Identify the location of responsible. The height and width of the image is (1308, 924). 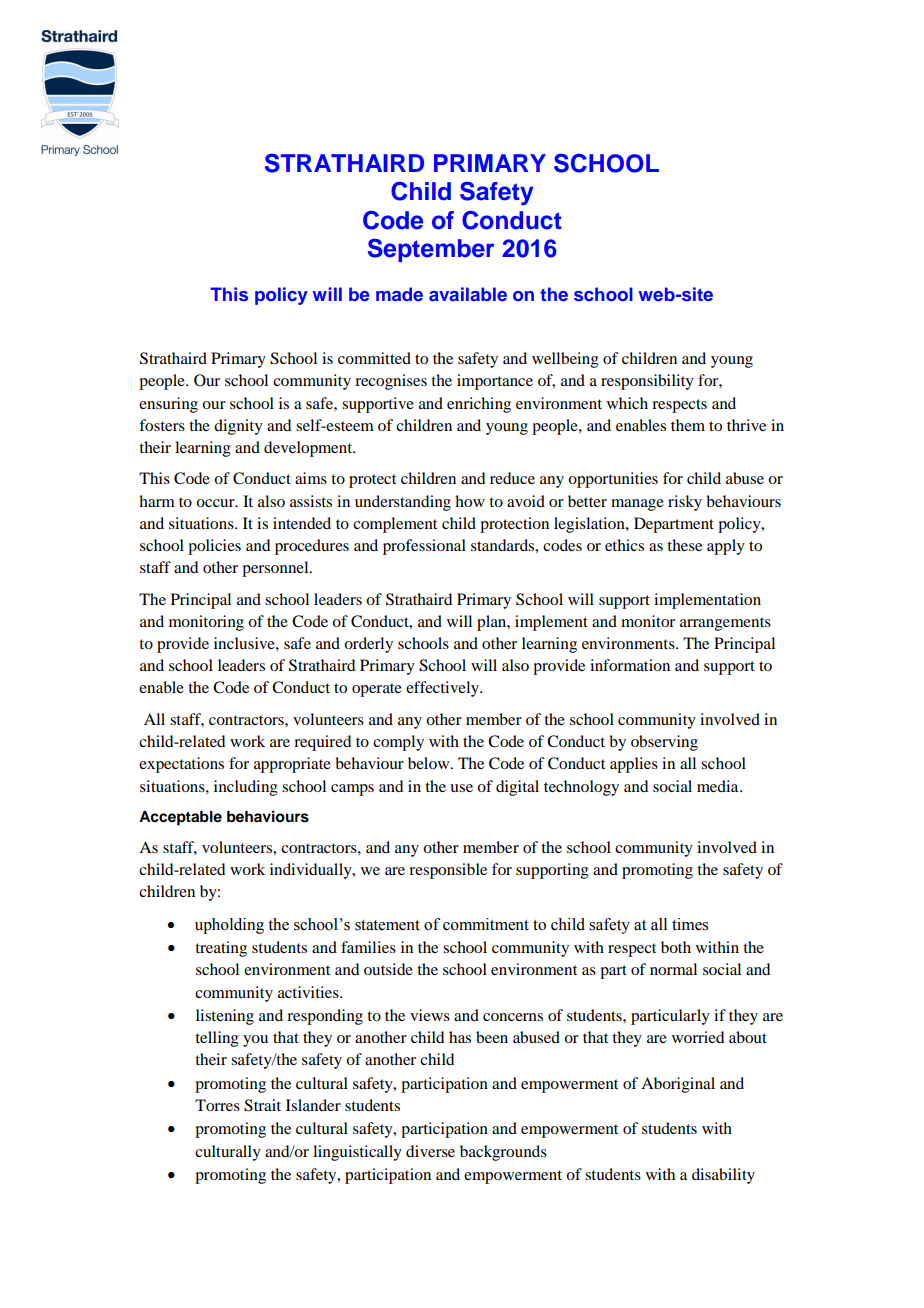
(448, 871).
